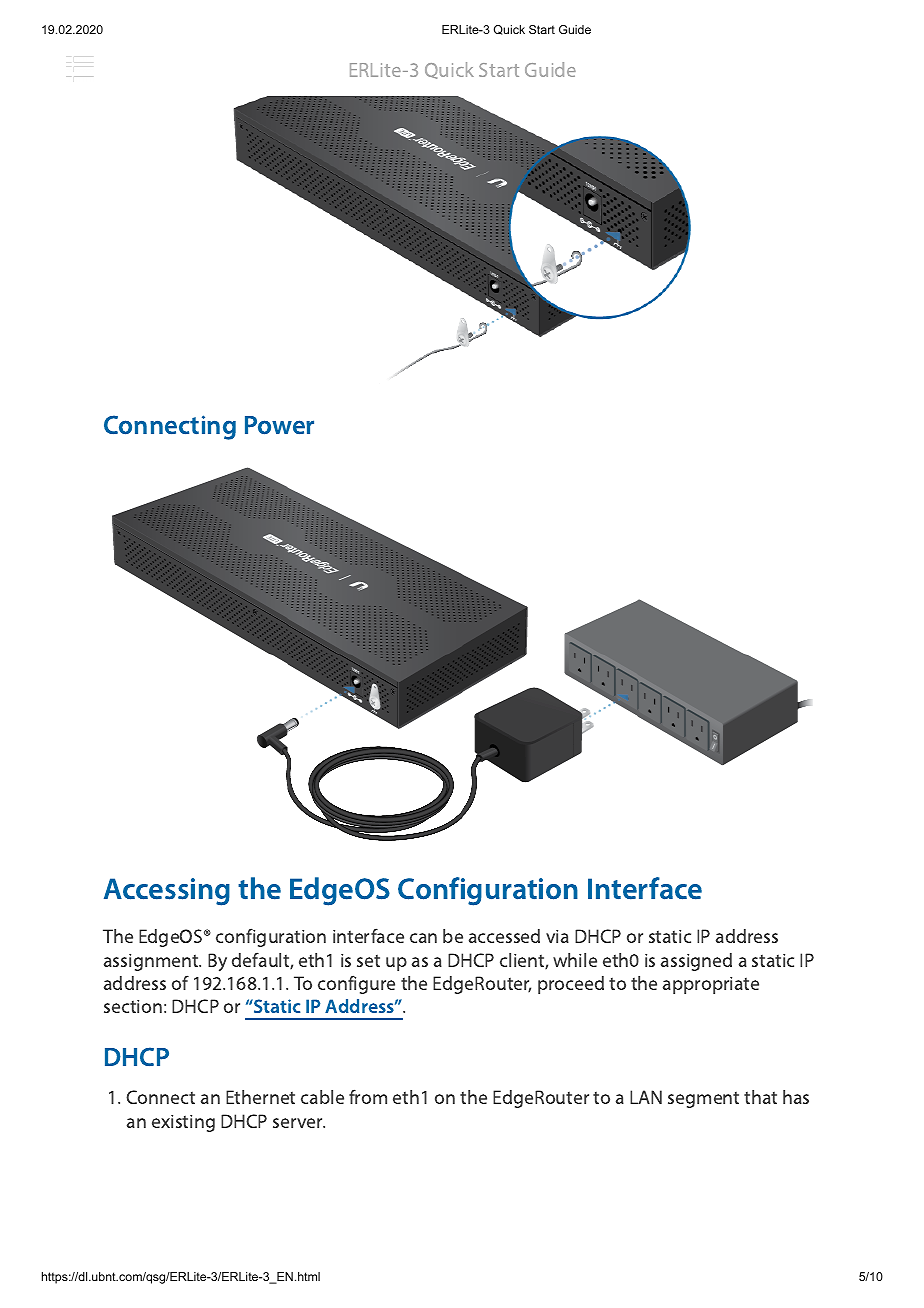  I want to click on Power, so click(279, 425).
